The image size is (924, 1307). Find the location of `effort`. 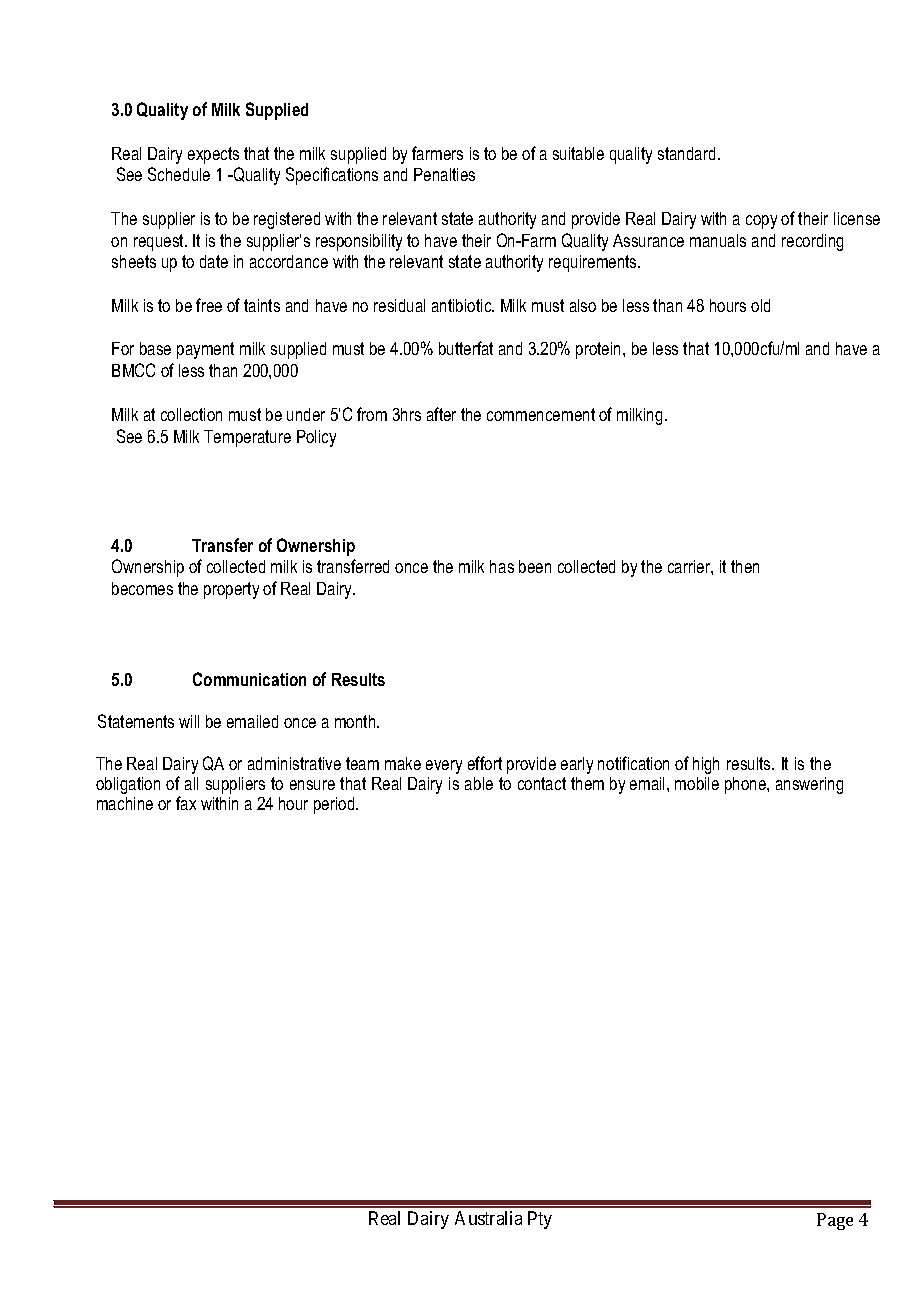

effort is located at coordinates (485, 763).
